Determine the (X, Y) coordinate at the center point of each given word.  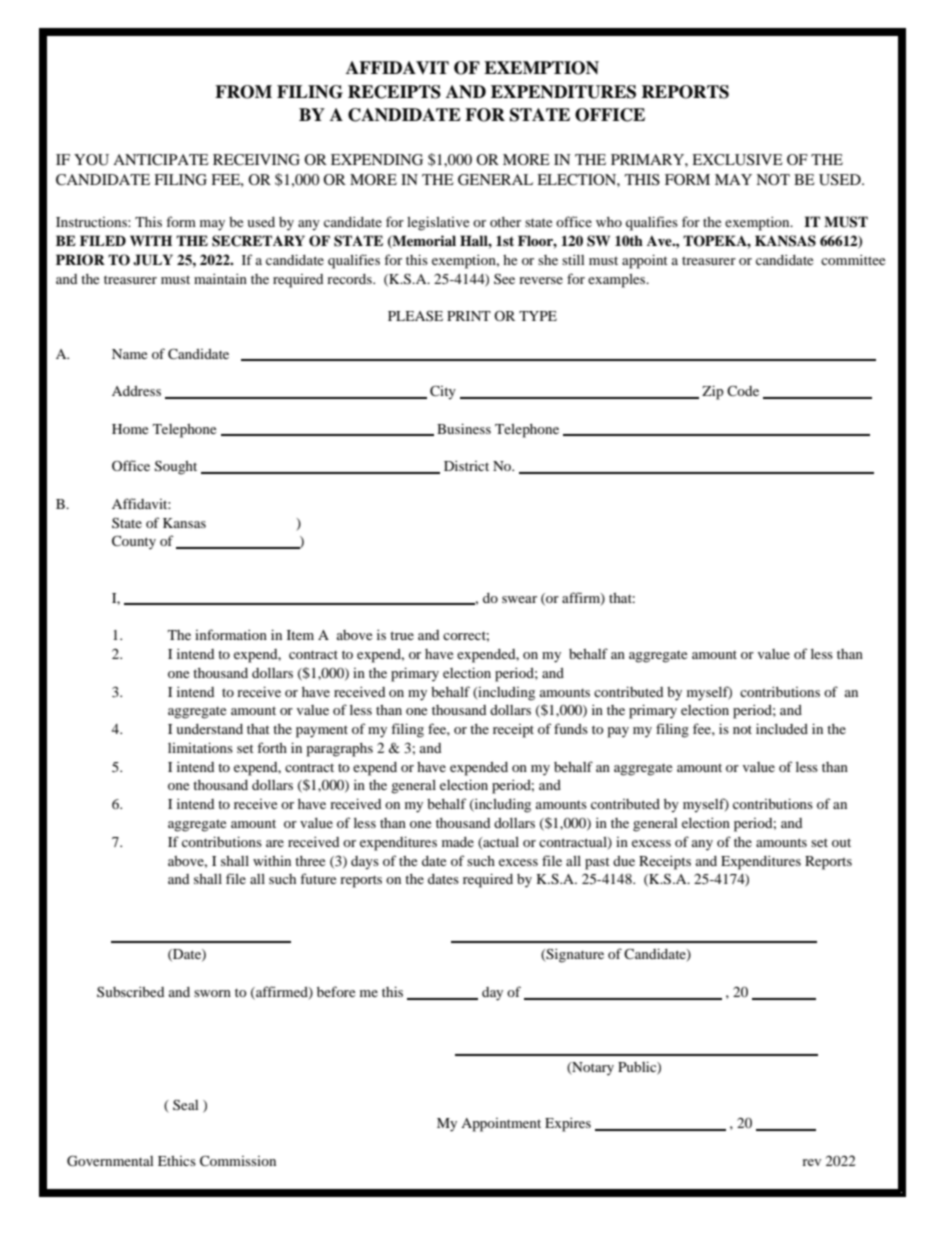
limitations (200, 747)
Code (743, 390)
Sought (176, 468)
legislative (438, 223)
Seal (185, 1104)
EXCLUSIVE (737, 160)
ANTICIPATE (161, 159)
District (466, 465)
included (782, 728)
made (458, 842)
